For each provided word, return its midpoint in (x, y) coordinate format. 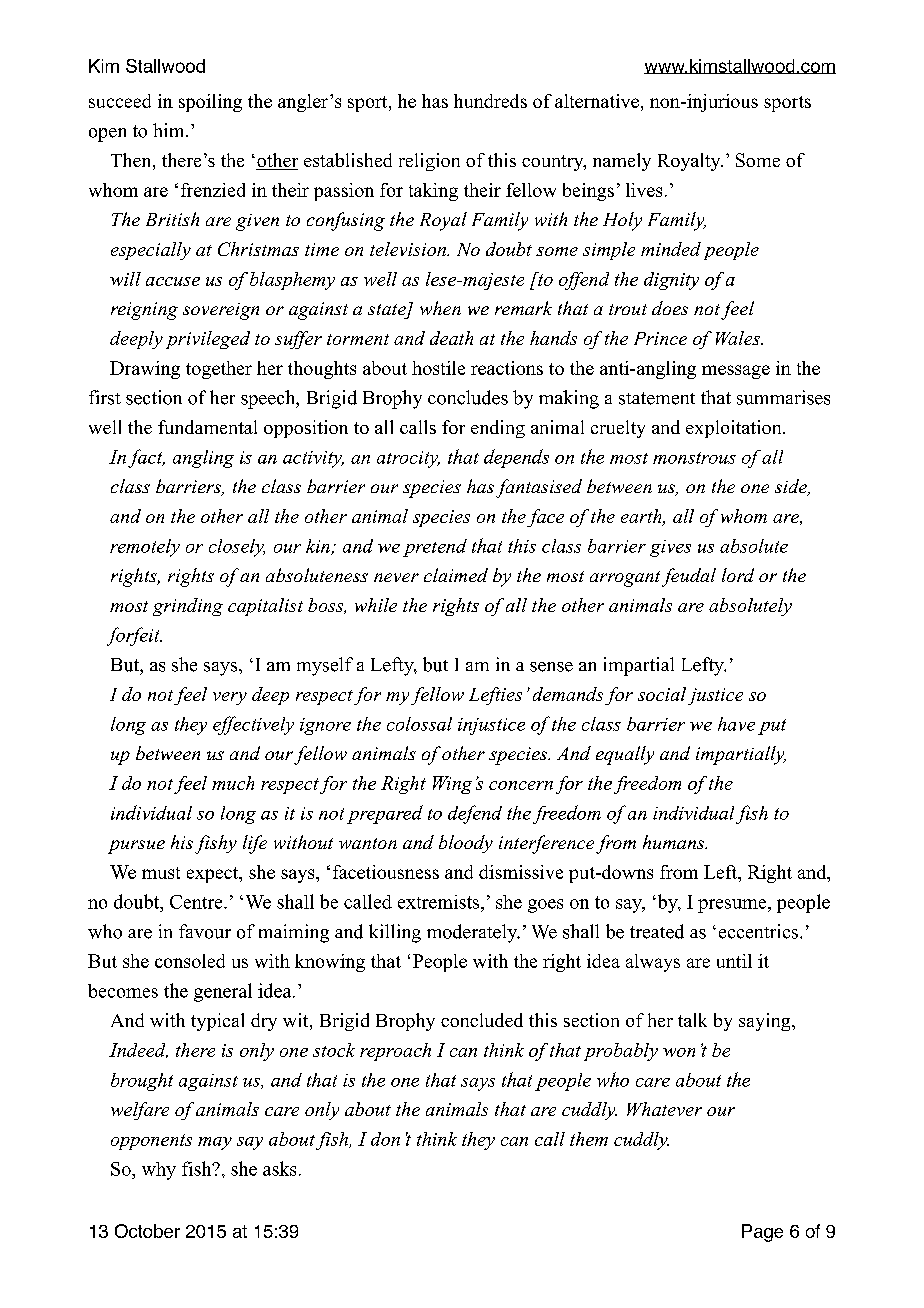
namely (622, 162)
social (662, 694)
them (589, 1139)
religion (429, 162)
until (734, 961)
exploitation (735, 429)
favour (205, 931)
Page (762, 1233)
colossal (419, 724)
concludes (468, 397)
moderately (473, 933)
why (159, 1171)
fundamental (207, 427)
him (170, 130)
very (230, 698)
